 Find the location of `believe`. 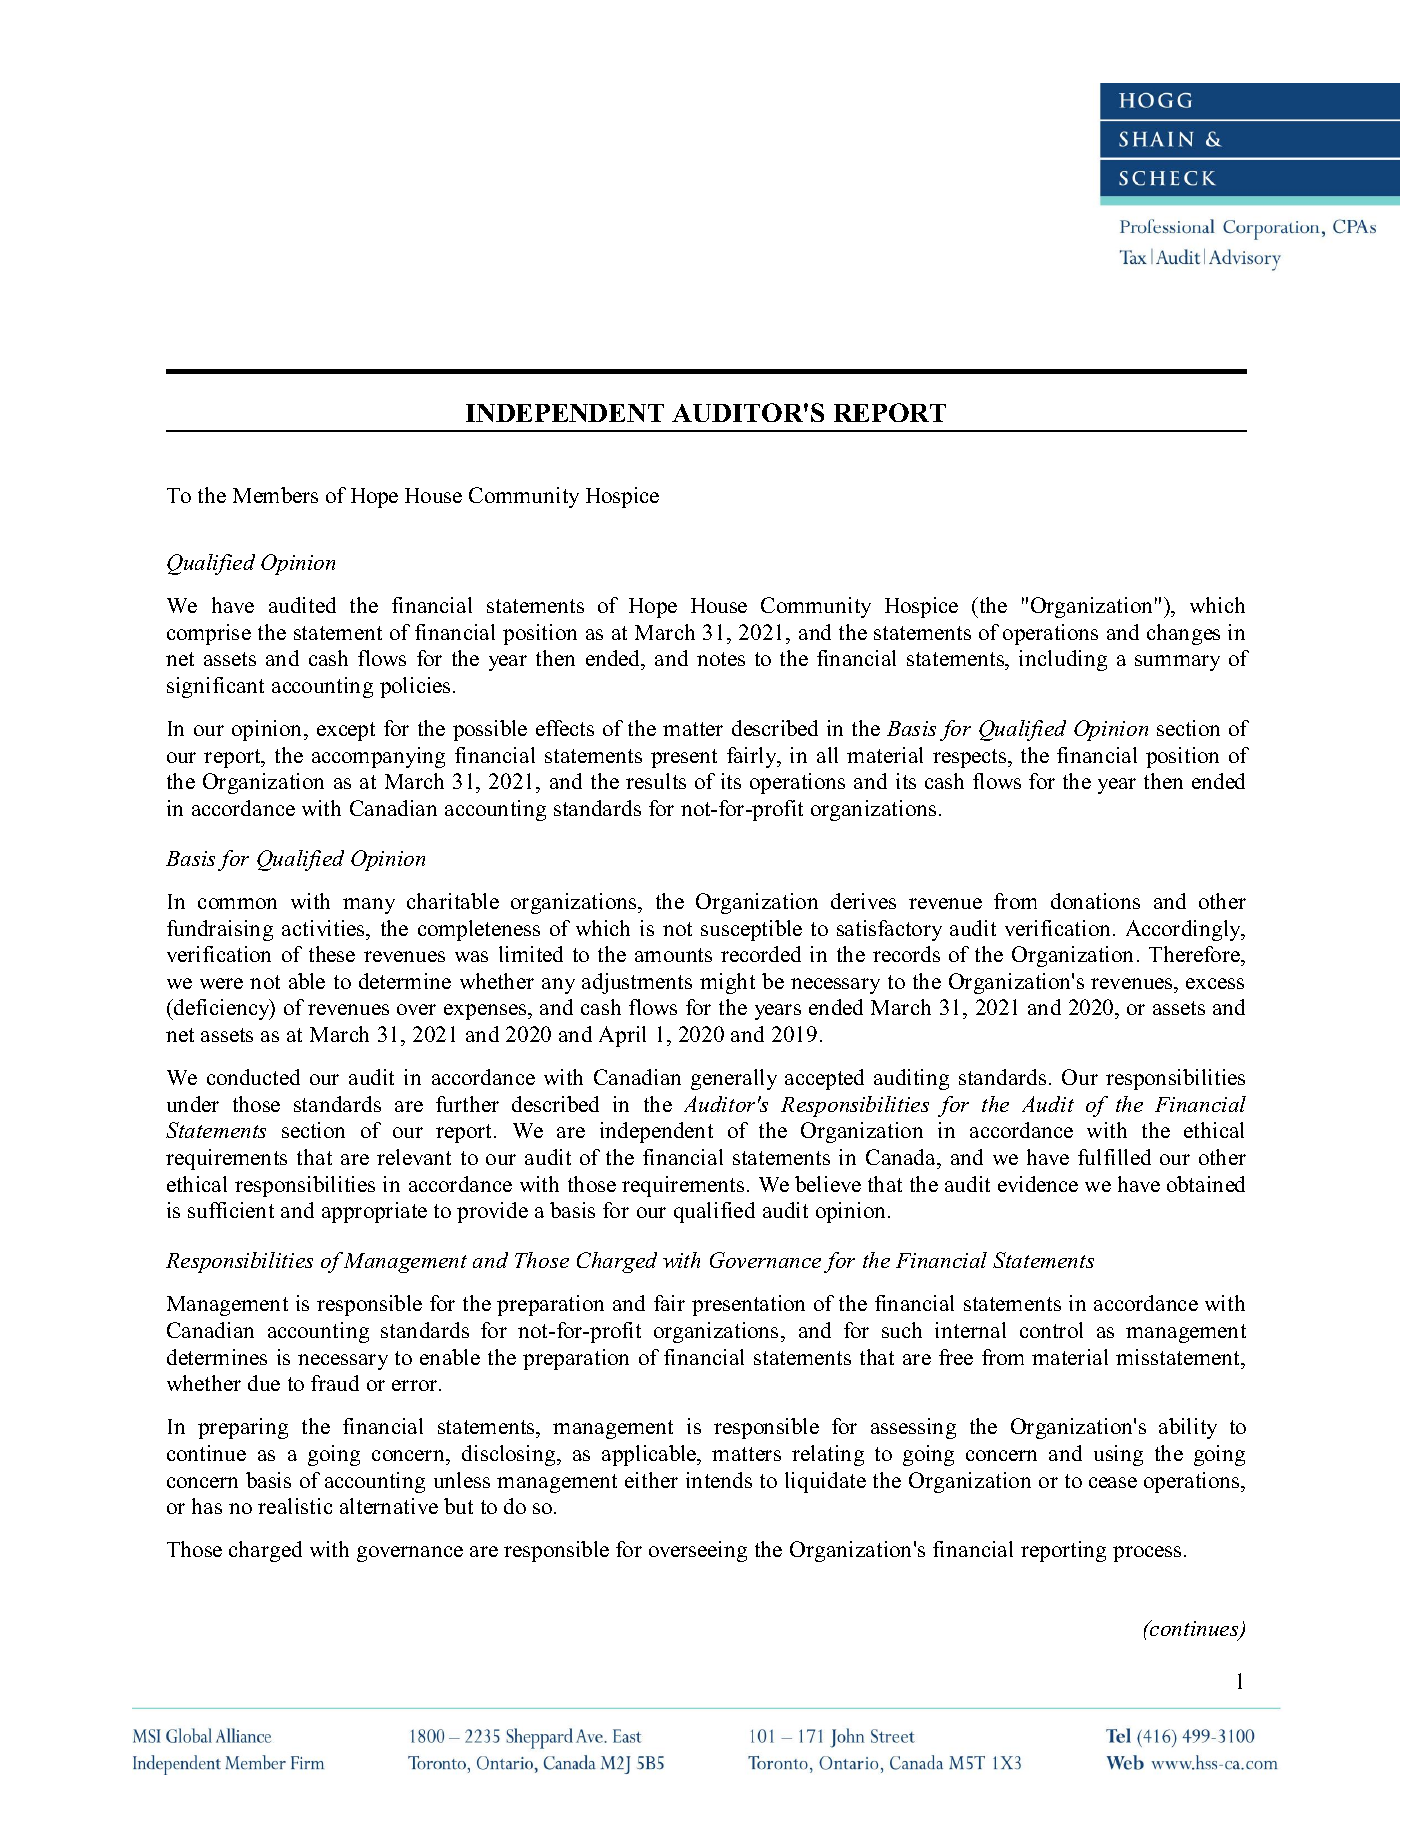

believe is located at coordinates (828, 1184).
